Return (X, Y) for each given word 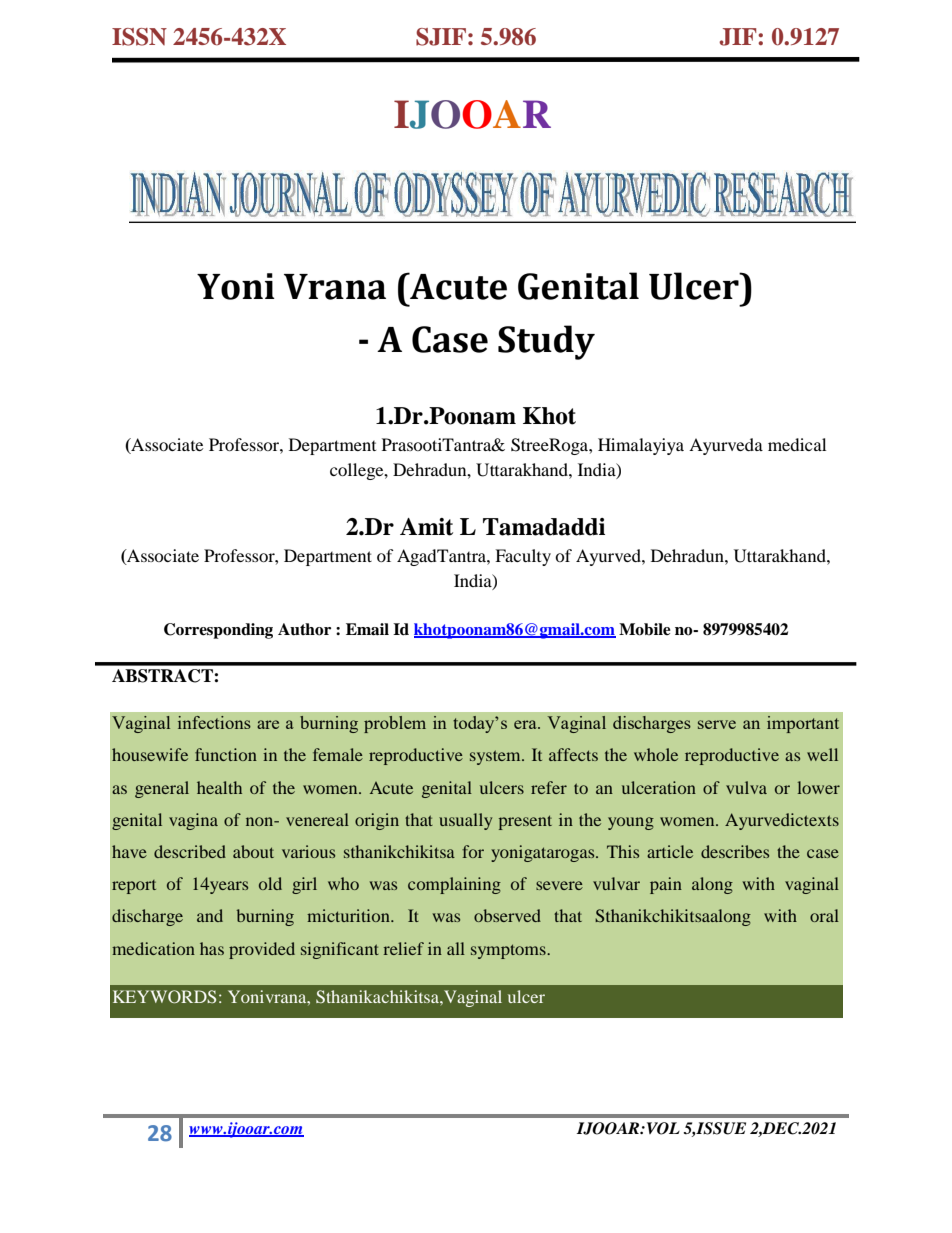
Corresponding (218, 631)
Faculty (523, 557)
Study (546, 342)
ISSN (139, 37)
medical (797, 444)
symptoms (509, 951)
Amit (426, 527)
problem (395, 724)
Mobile (645, 629)
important (803, 724)
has (212, 948)
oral (824, 915)
